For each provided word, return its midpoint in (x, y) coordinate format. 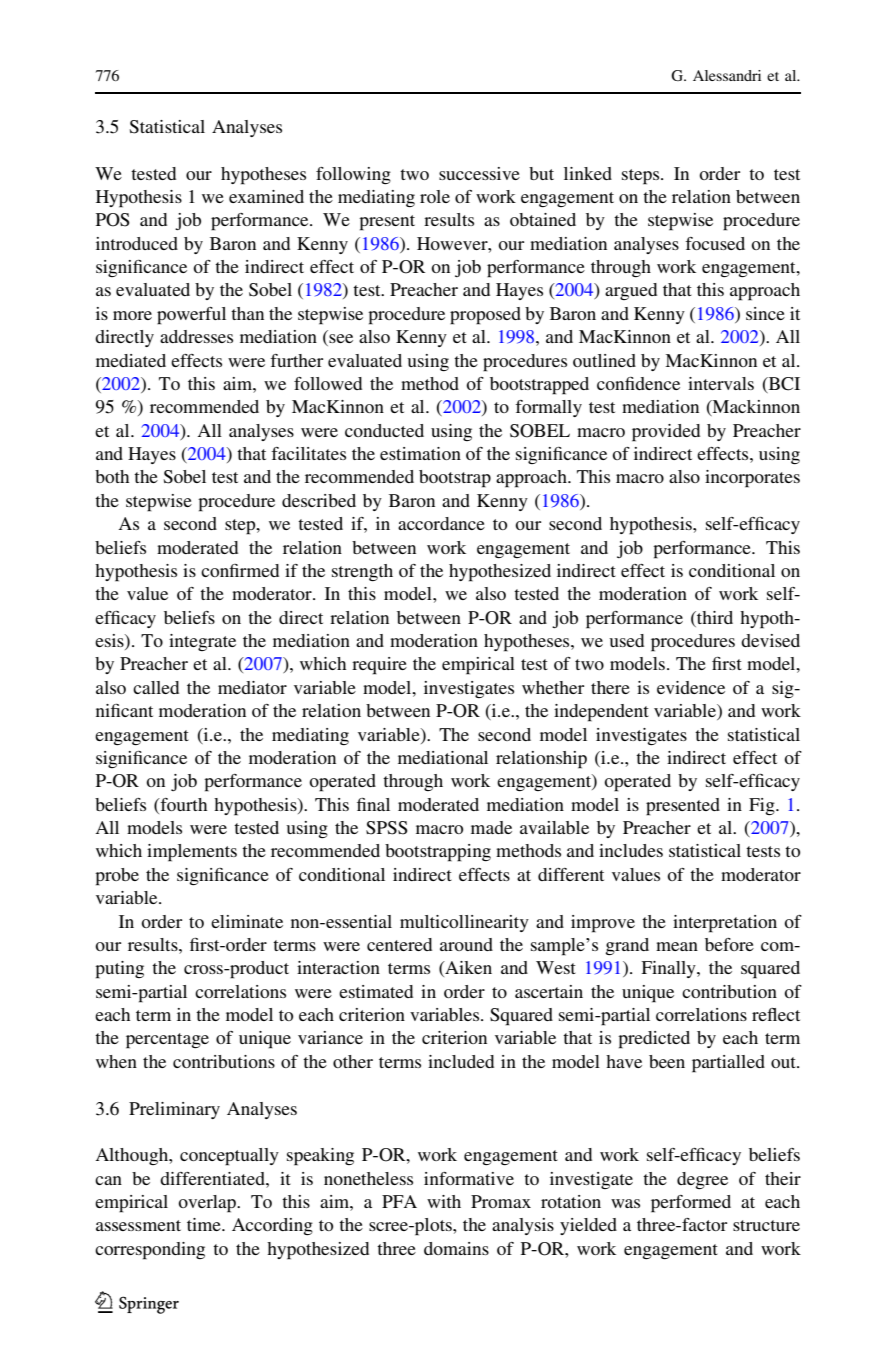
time (205, 1224)
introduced (137, 243)
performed (691, 1204)
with (444, 1201)
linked (588, 173)
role (435, 196)
